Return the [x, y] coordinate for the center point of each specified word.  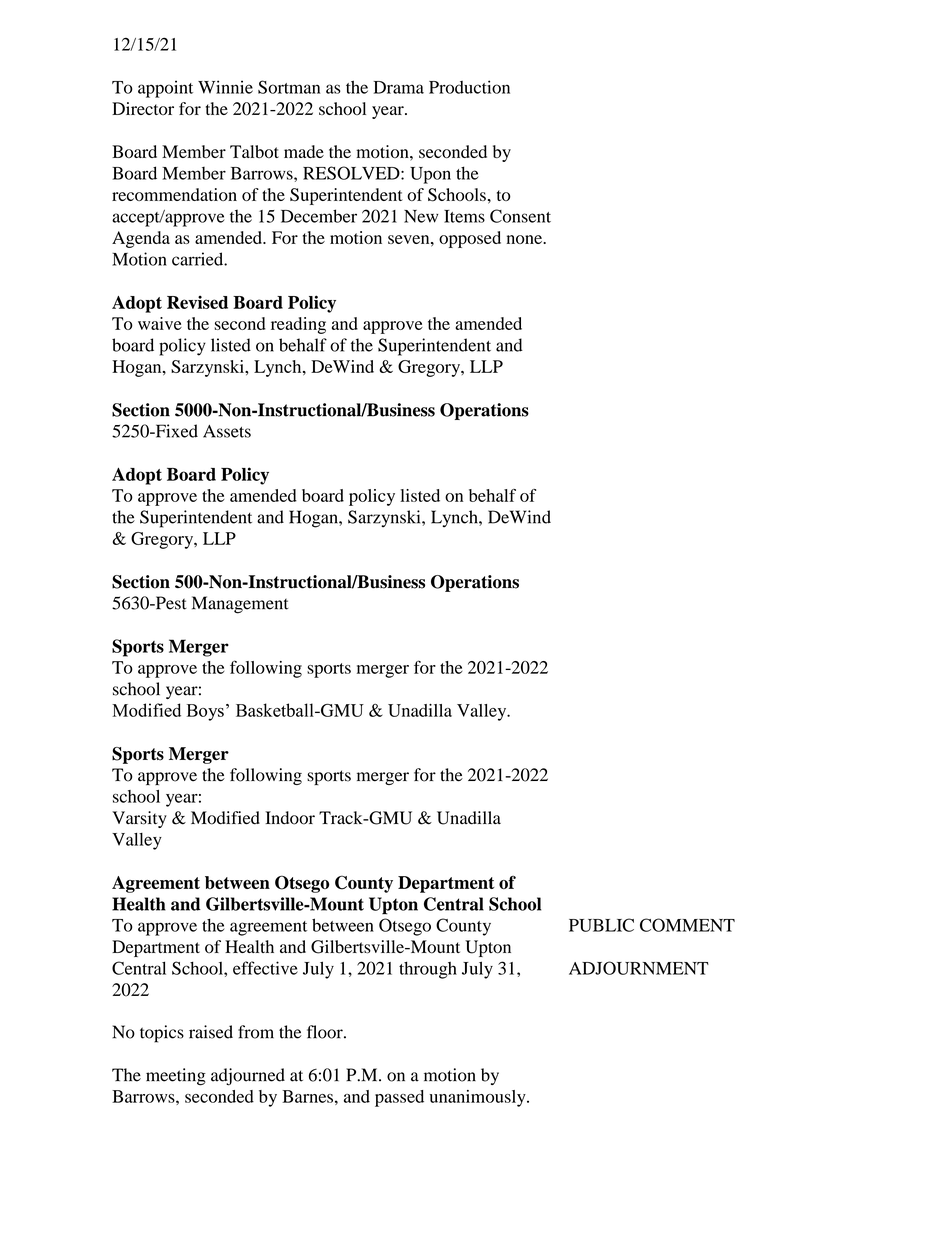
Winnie [225, 87]
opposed [470, 239]
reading [298, 325]
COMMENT [687, 925]
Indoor [290, 818]
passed [399, 1098]
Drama [398, 87]
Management [240, 605]
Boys [205, 712]
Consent [520, 216]
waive [160, 323]
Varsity [139, 819]
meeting [176, 1077]
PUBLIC [601, 925]
